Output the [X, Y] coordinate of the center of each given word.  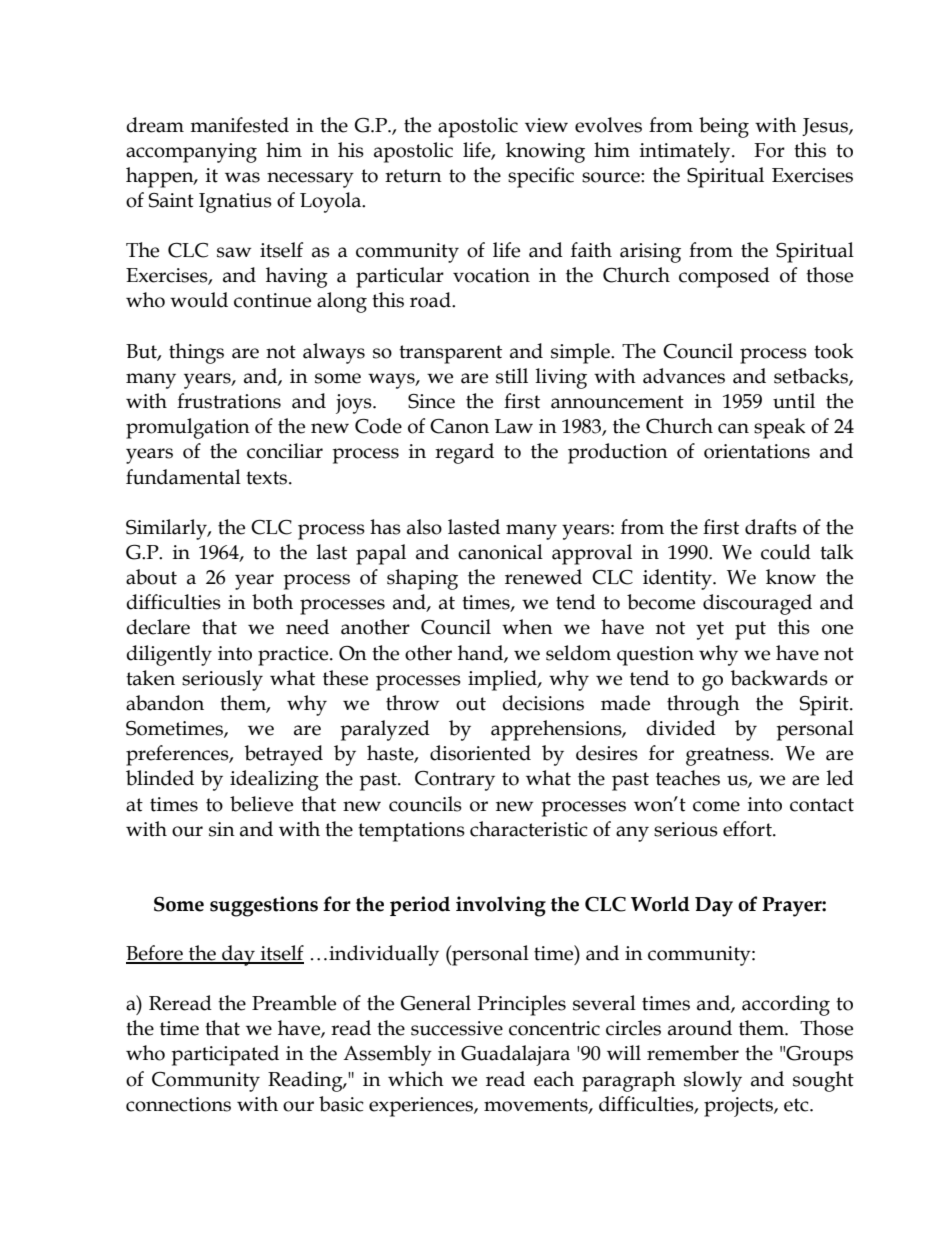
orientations [757, 451]
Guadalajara [515, 1055]
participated [225, 1055]
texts [268, 478]
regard [464, 453]
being [724, 127]
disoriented [480, 753]
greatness [728, 756]
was [242, 177]
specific [541, 177]
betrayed [283, 755]
